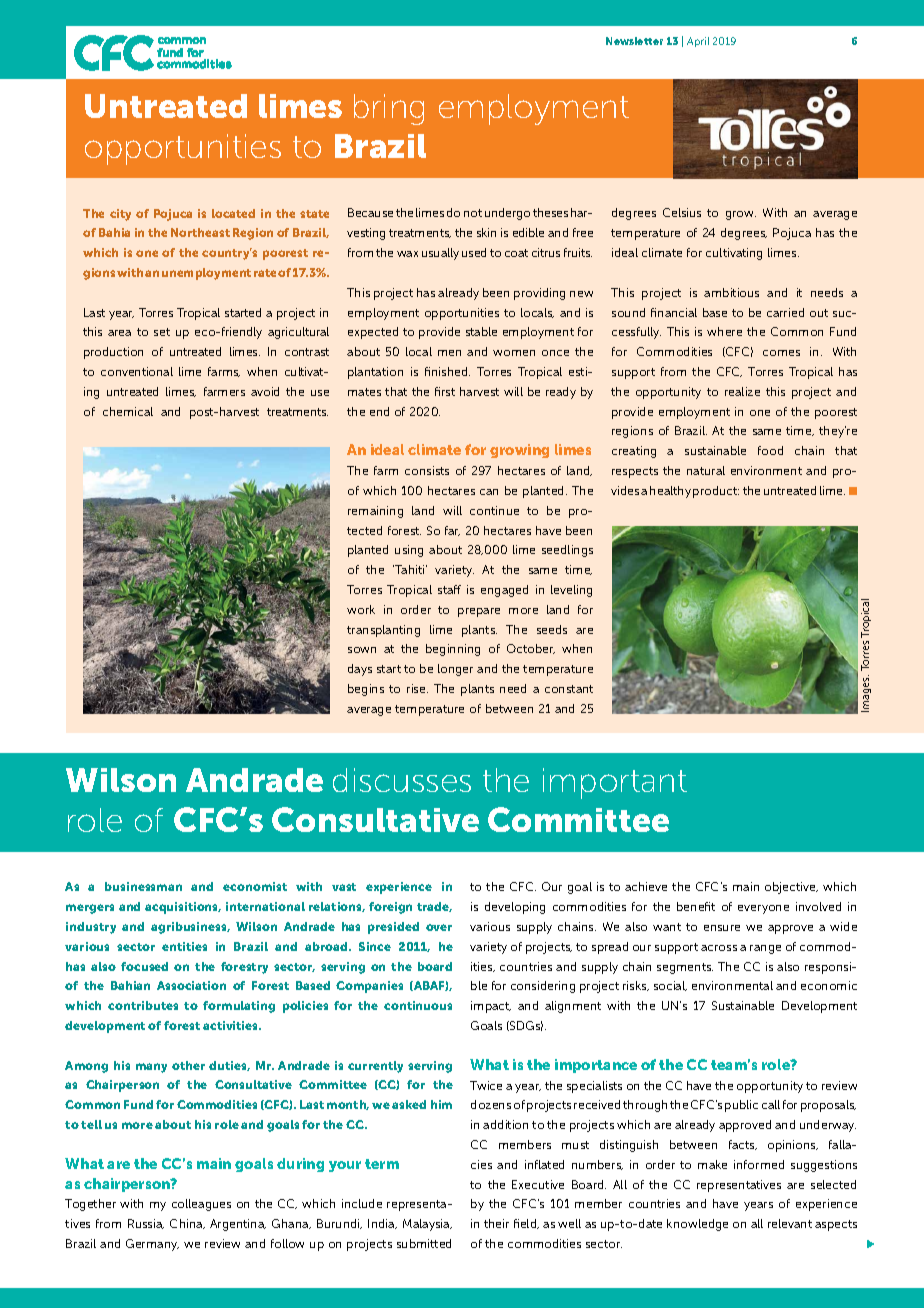  I want to click on bring, so click(389, 109).
